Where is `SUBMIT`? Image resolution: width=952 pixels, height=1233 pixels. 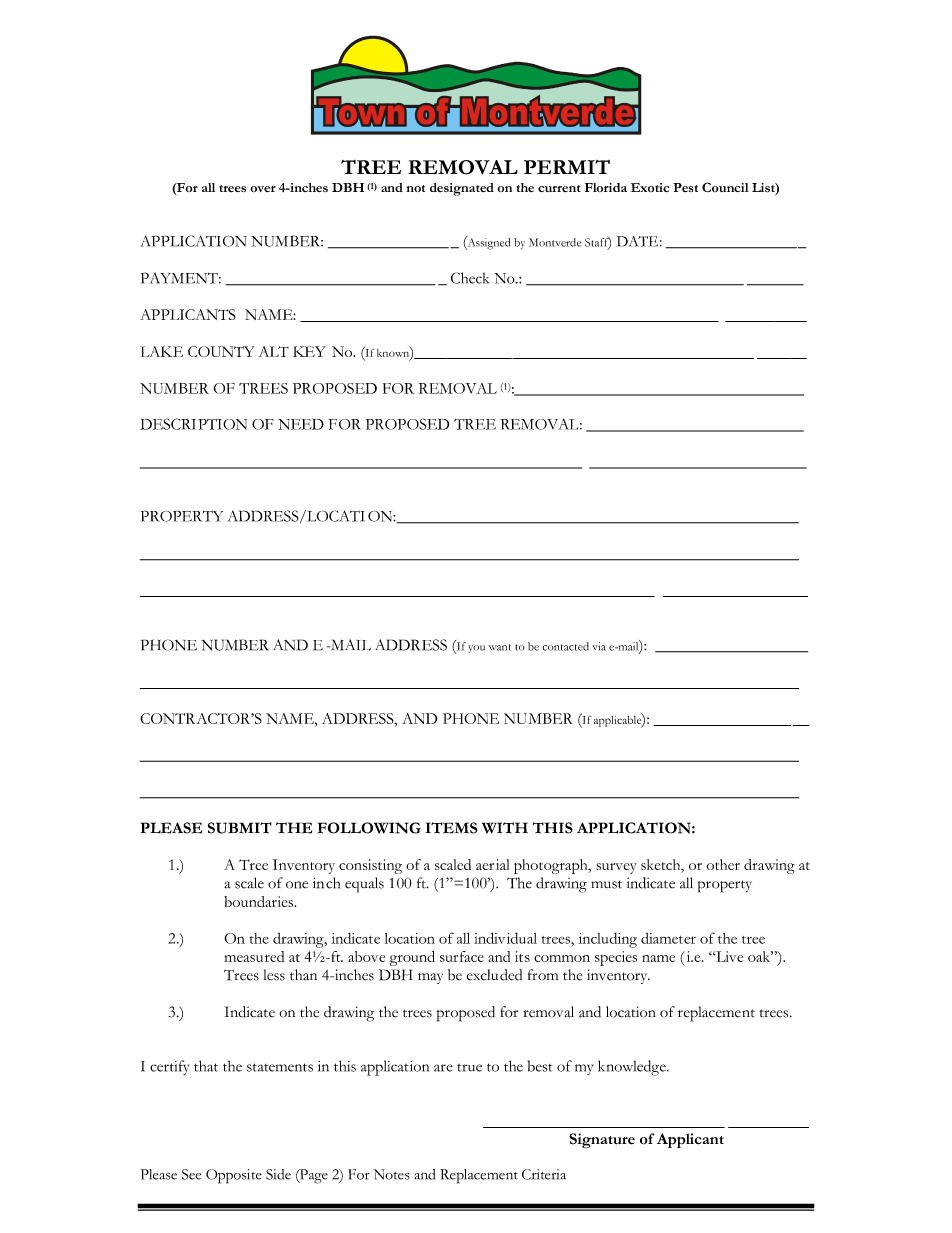
SUBMIT is located at coordinates (239, 828).
